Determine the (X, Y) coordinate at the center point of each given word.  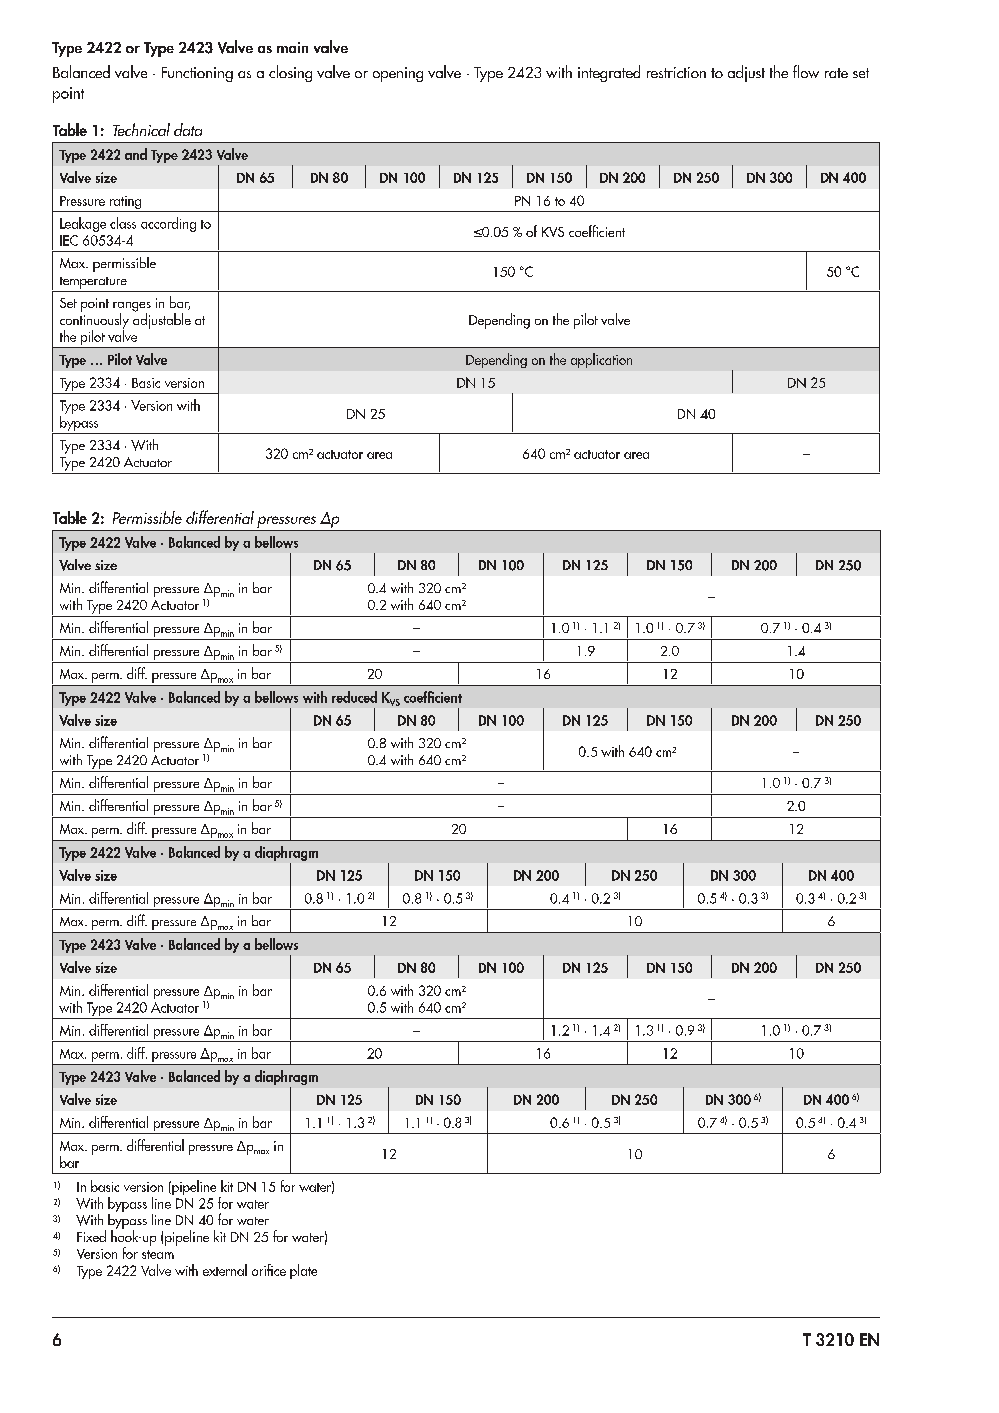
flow (806, 71)
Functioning (197, 74)
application (601, 360)
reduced (354, 697)
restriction (676, 72)
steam (158, 1254)
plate (303, 1271)
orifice (269, 1270)
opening (398, 74)
